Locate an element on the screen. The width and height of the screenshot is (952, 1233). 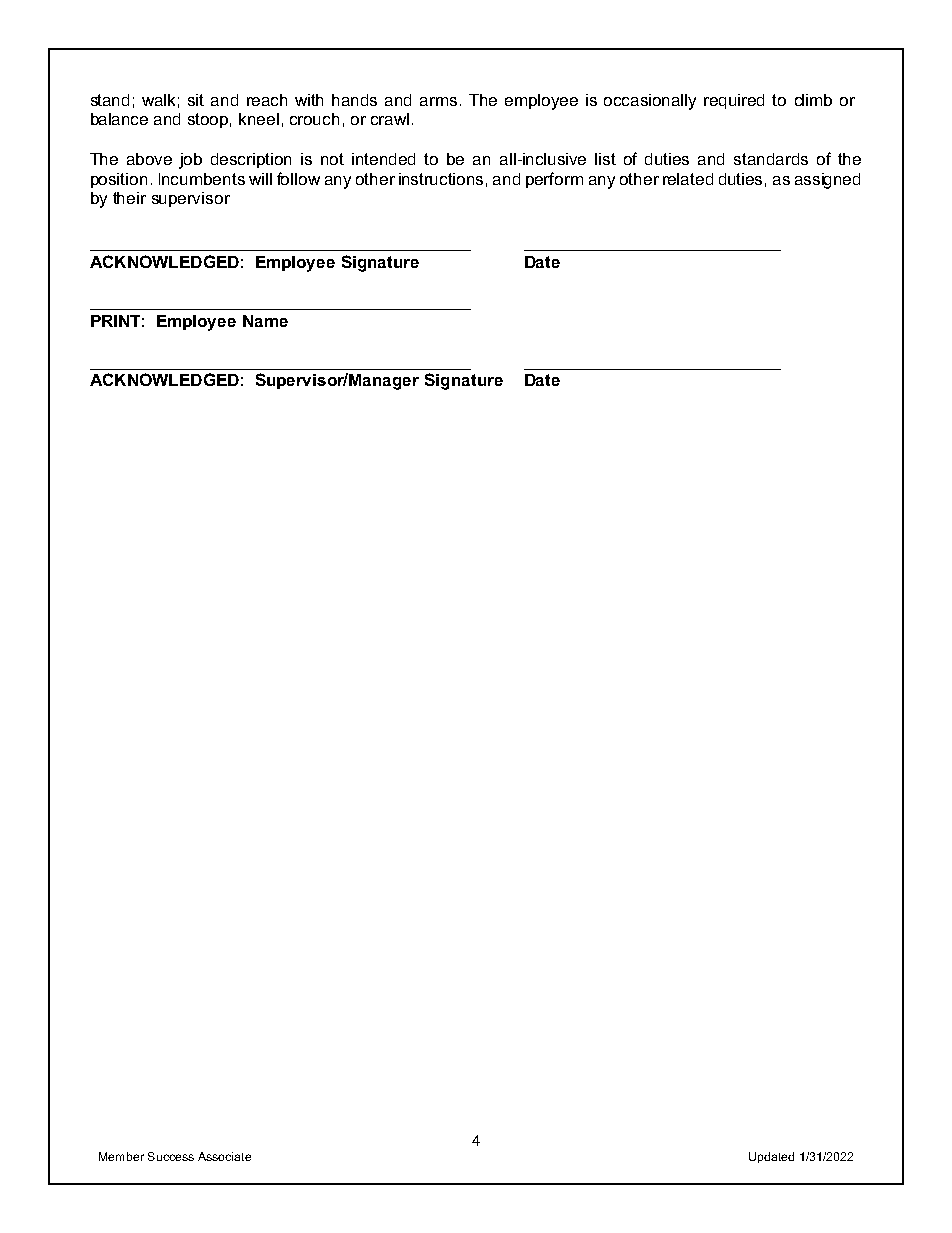
perform is located at coordinates (554, 180).
